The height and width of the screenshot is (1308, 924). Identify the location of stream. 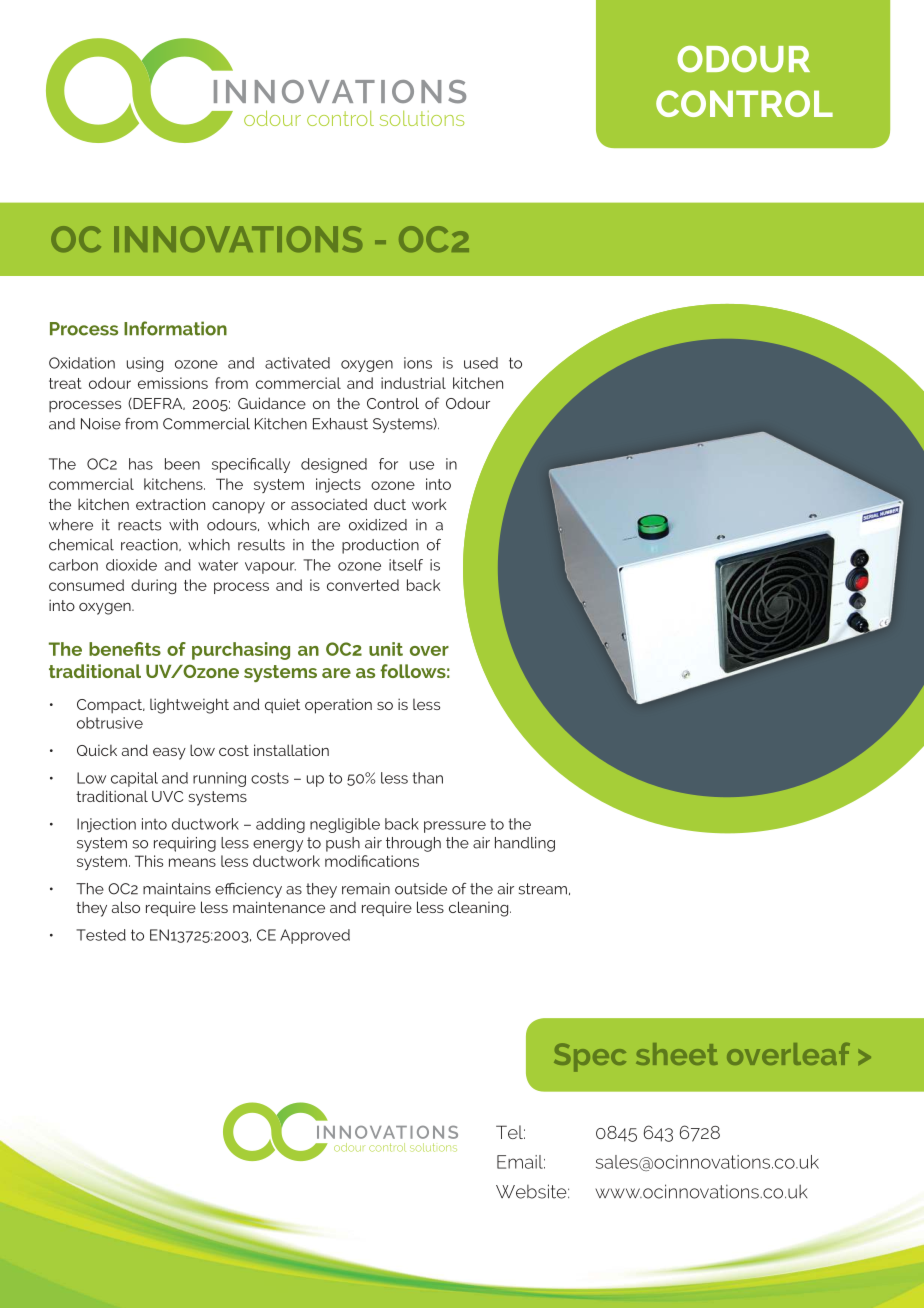
(543, 889).
